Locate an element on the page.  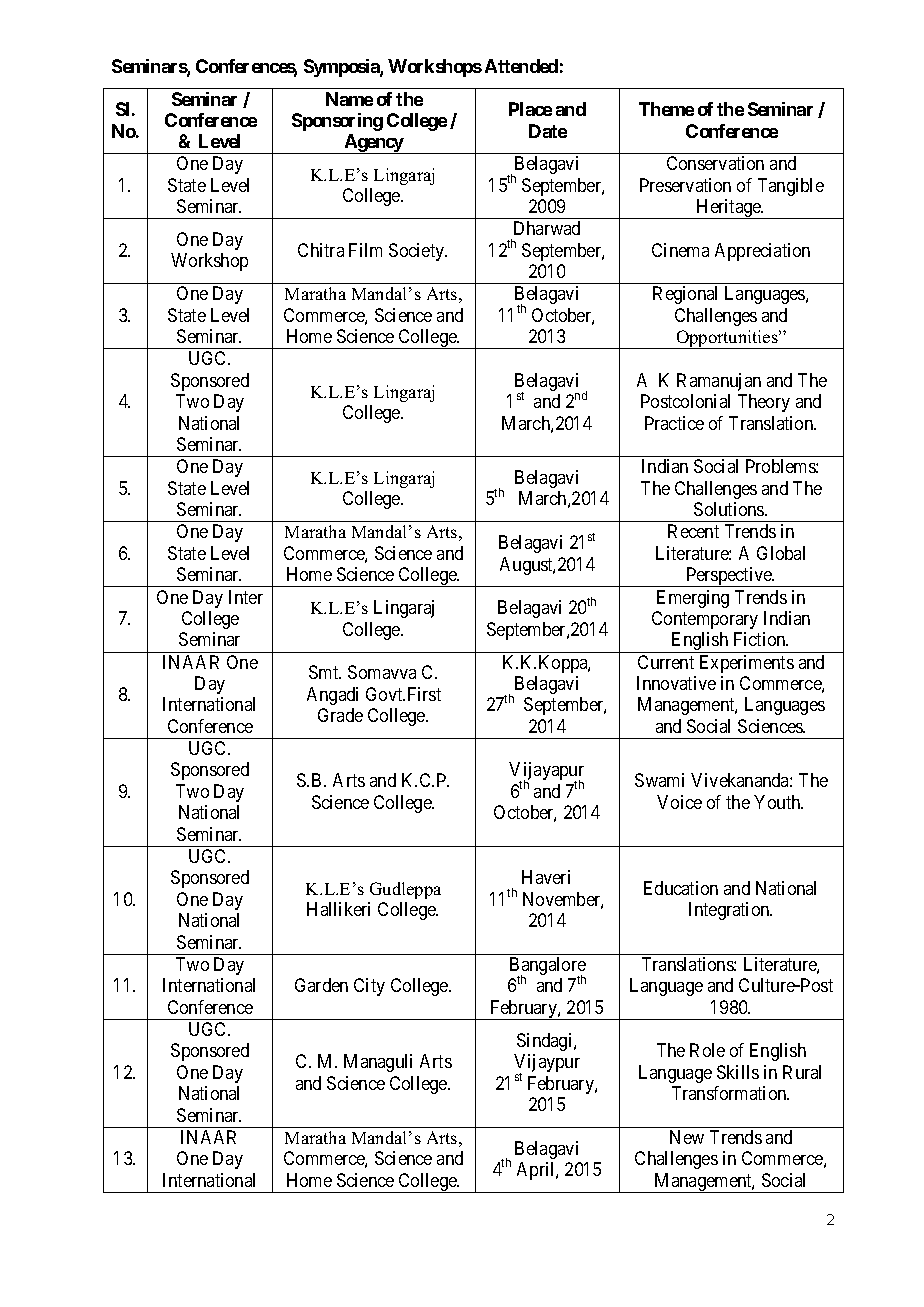
Theory is located at coordinates (764, 403).
